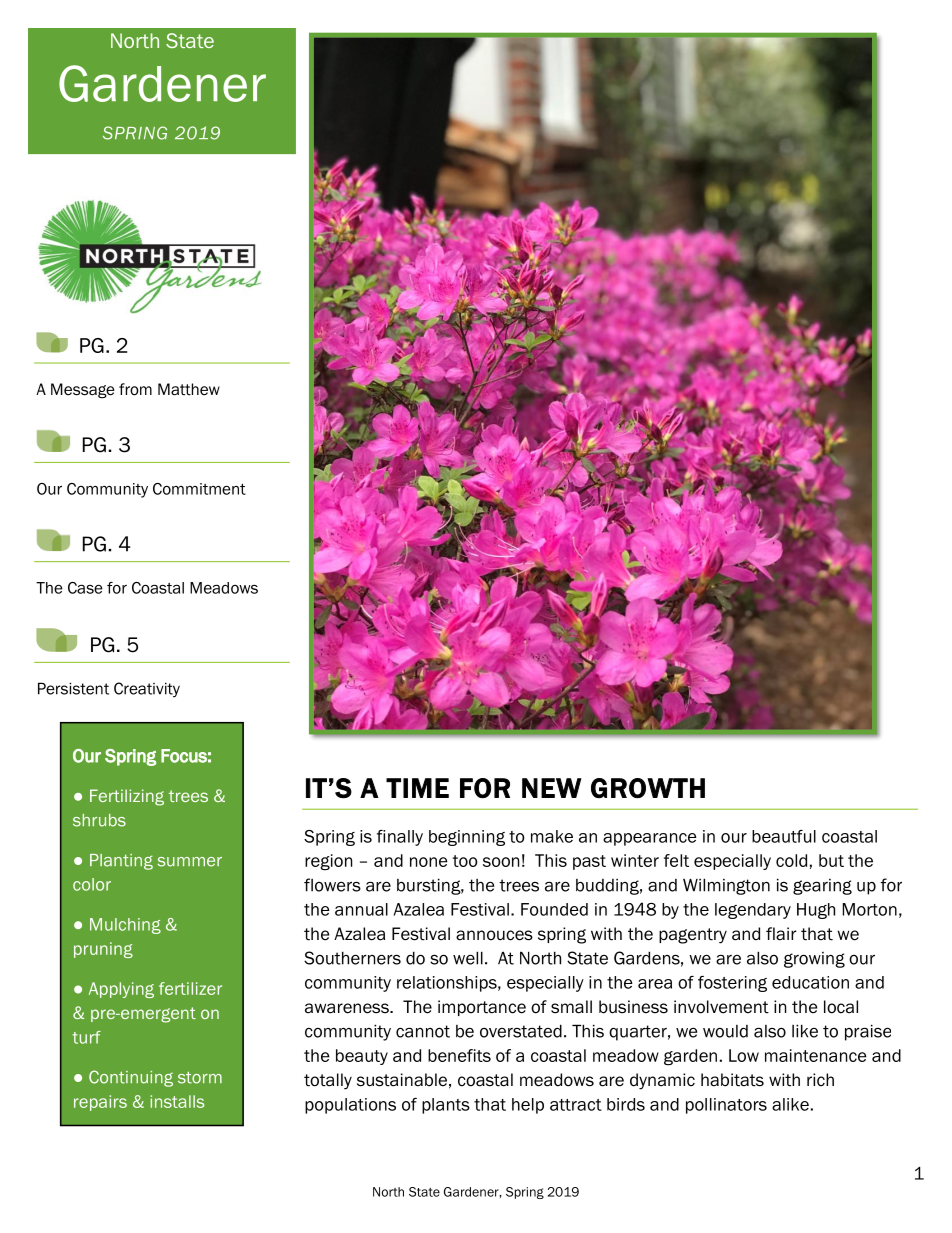  What do you see at coordinates (648, 788) in the page?
I see `GROWTH` at bounding box center [648, 788].
